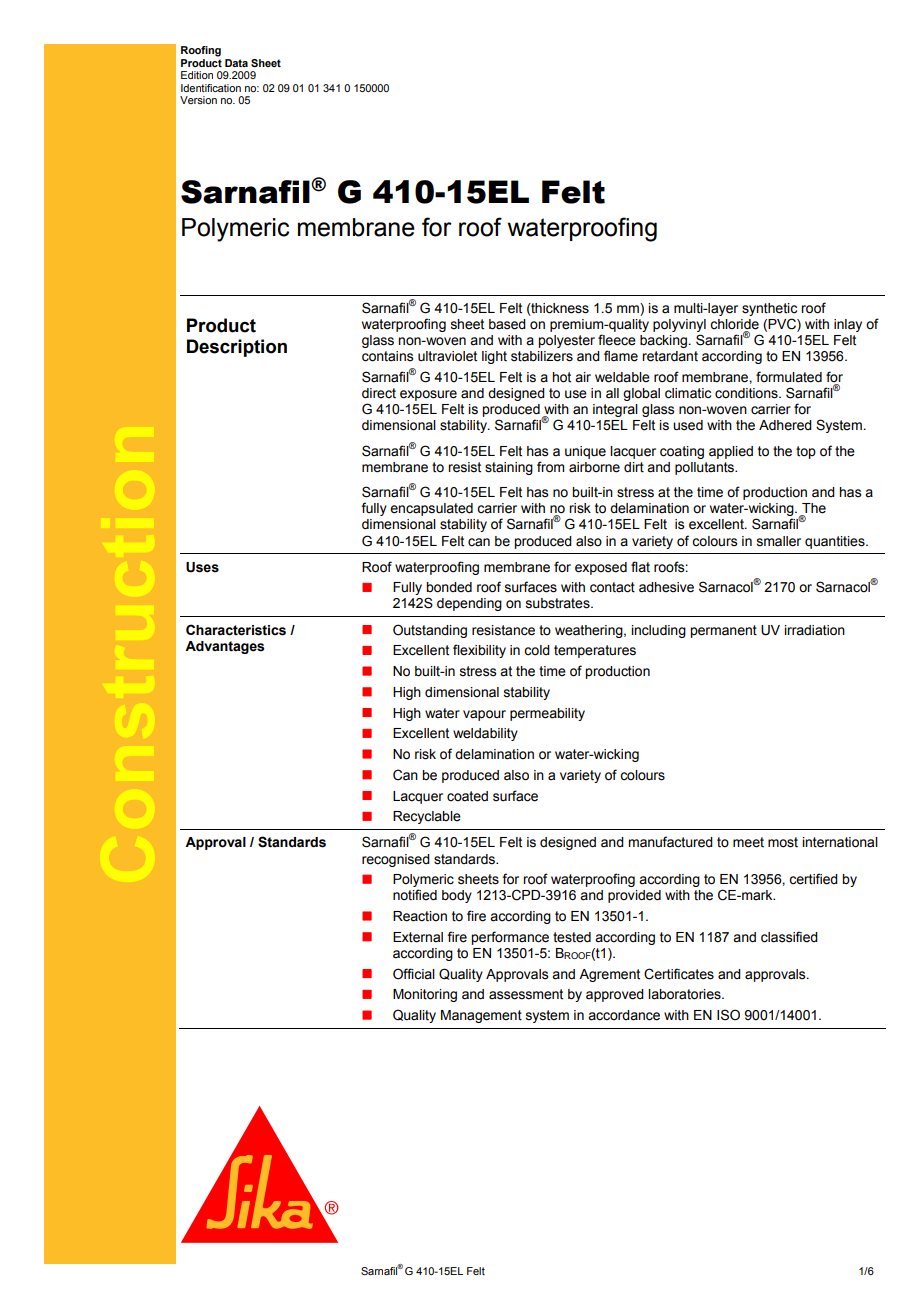  Describe the element at coordinates (769, 311) in the screenshot. I see `synthetic` at that location.
